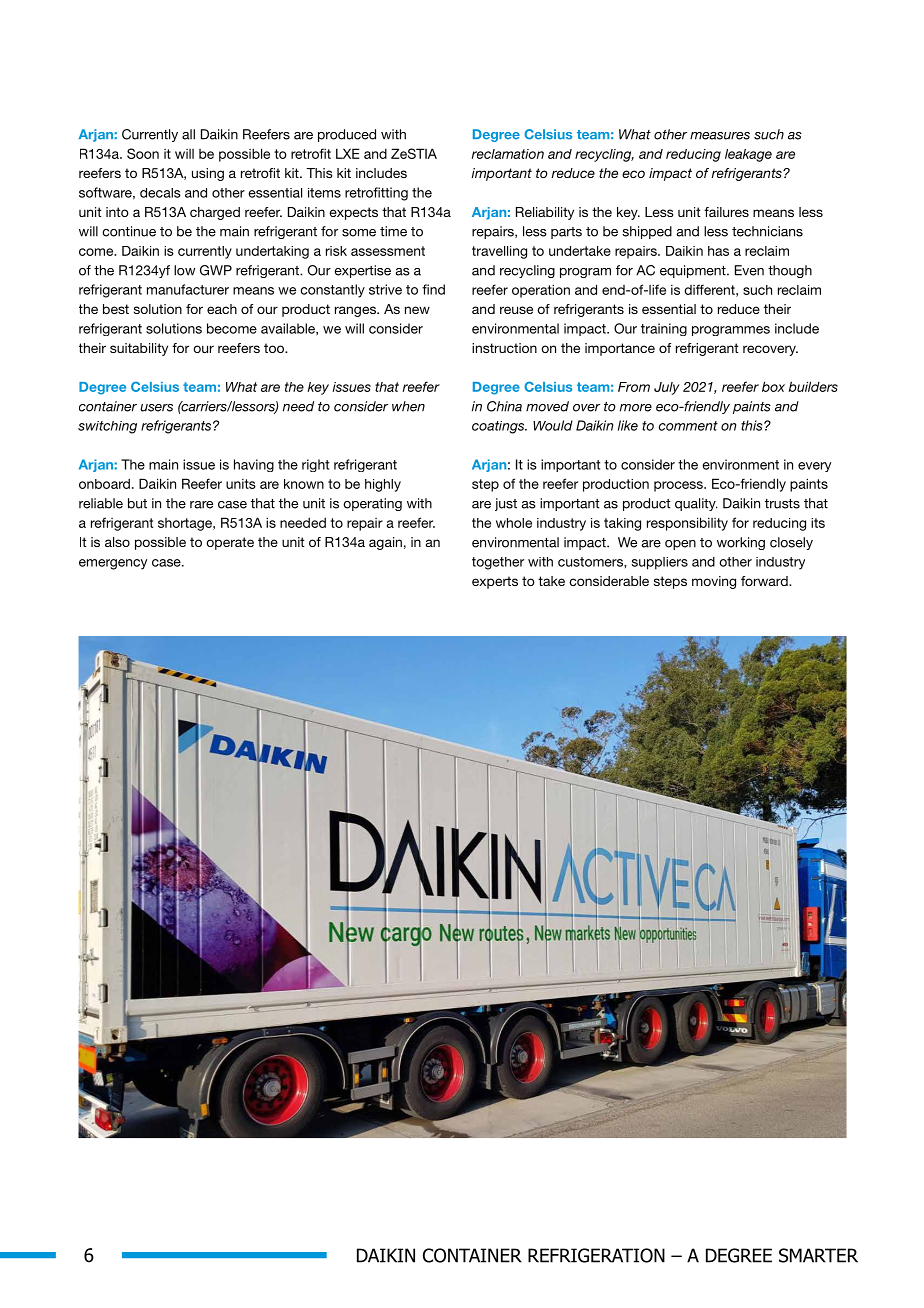 The height and width of the screenshot is (1308, 924). Describe the element at coordinates (495, 582) in the screenshot. I see `experts` at that location.
